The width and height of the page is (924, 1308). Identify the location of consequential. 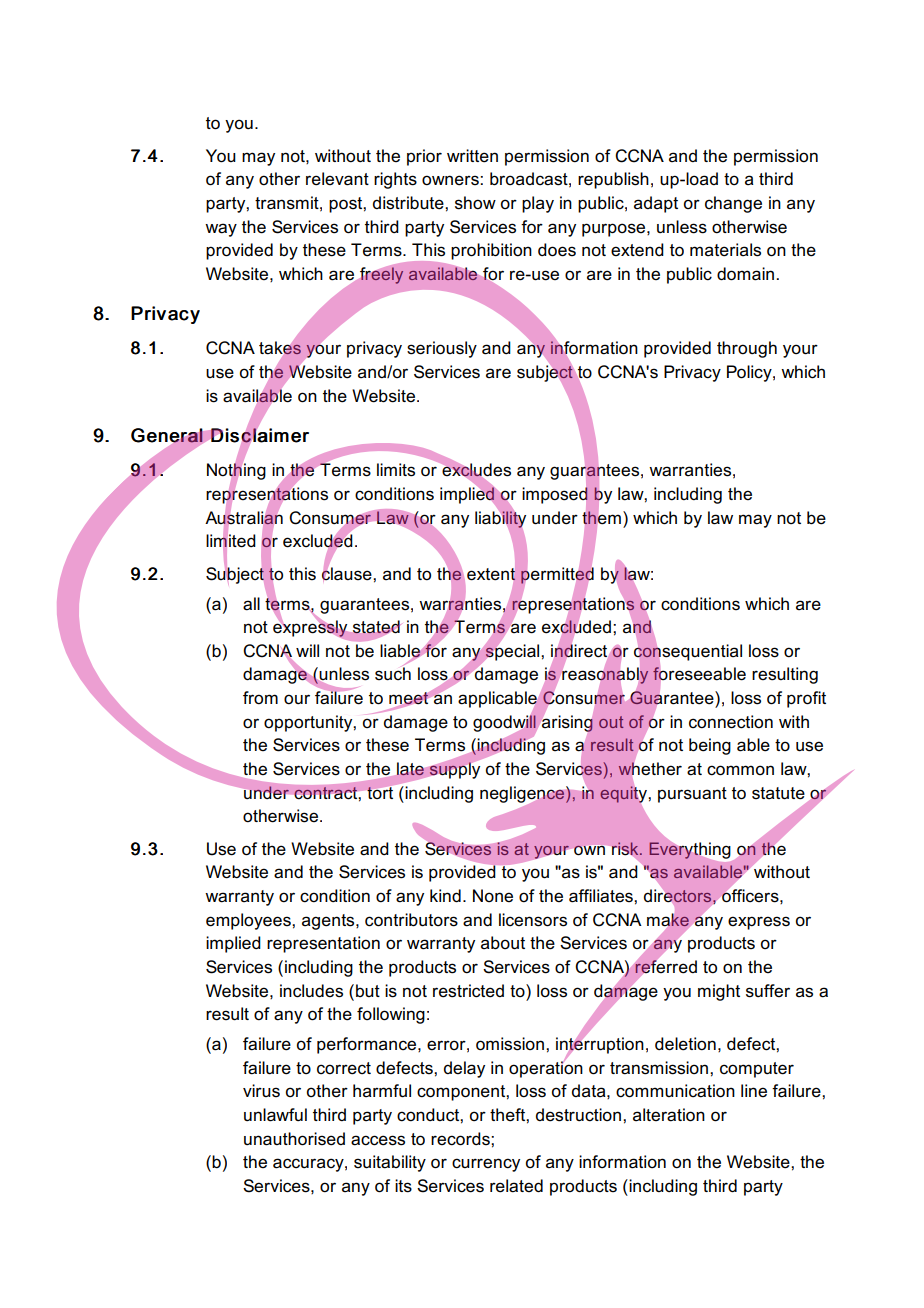
(688, 652).
